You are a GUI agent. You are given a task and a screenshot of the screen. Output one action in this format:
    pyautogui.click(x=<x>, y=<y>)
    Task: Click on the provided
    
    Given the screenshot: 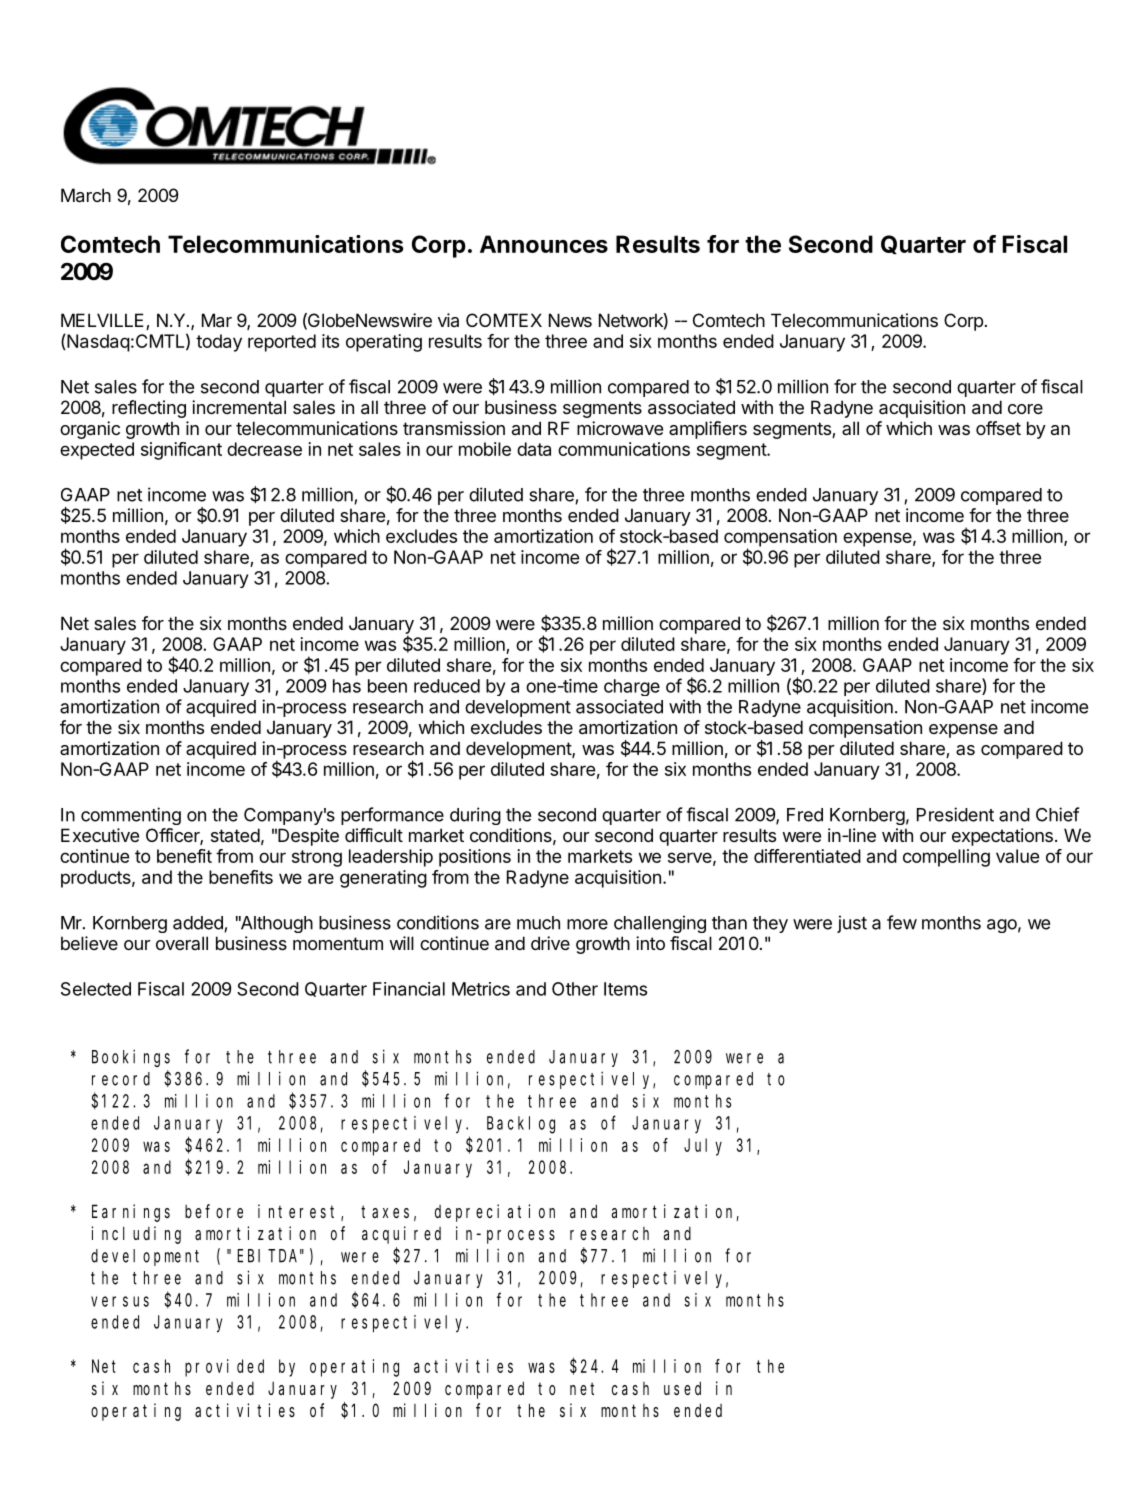 What is the action you would take?
    pyautogui.click(x=224, y=1368)
